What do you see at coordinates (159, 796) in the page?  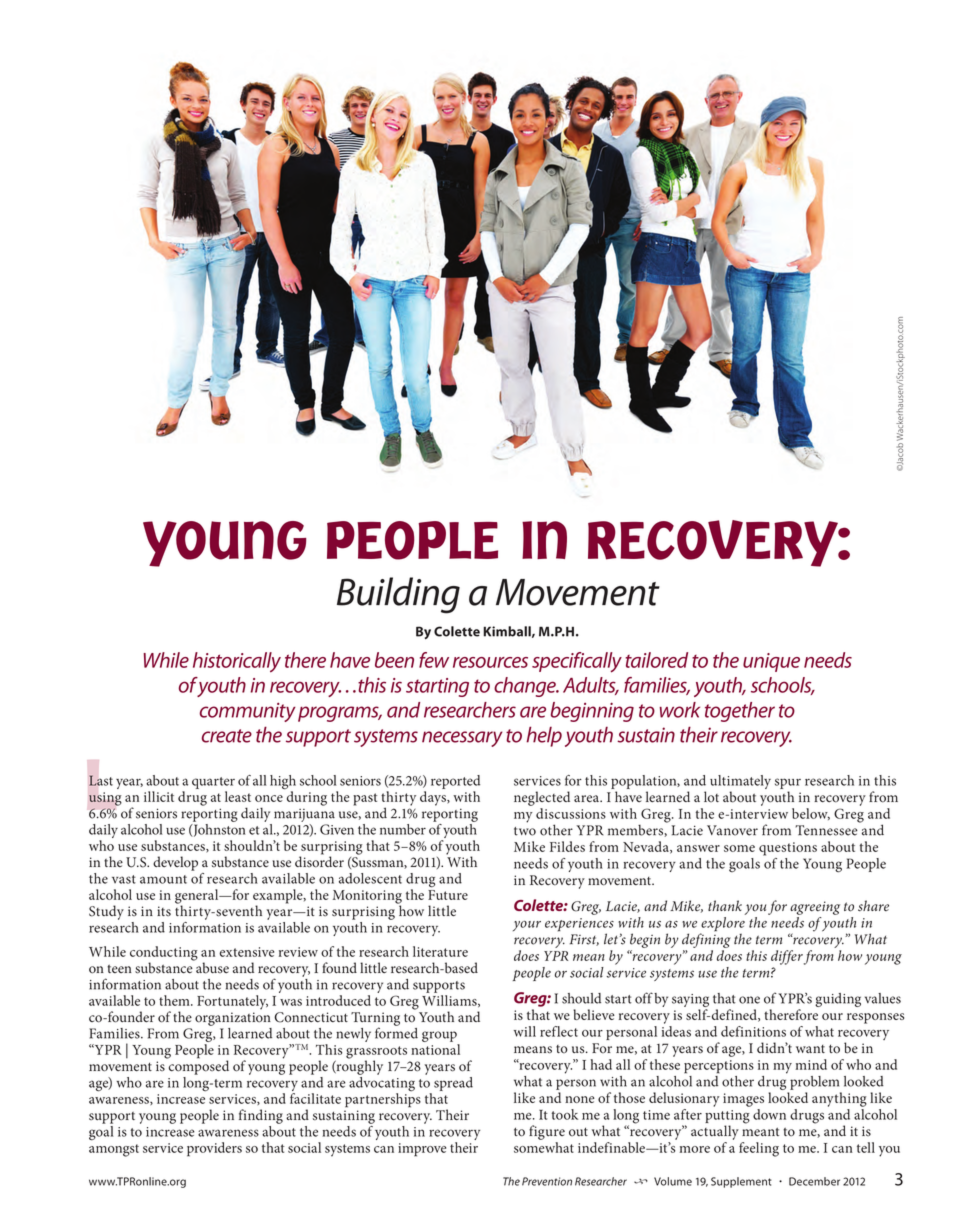 I see `illicit` at bounding box center [159, 796].
